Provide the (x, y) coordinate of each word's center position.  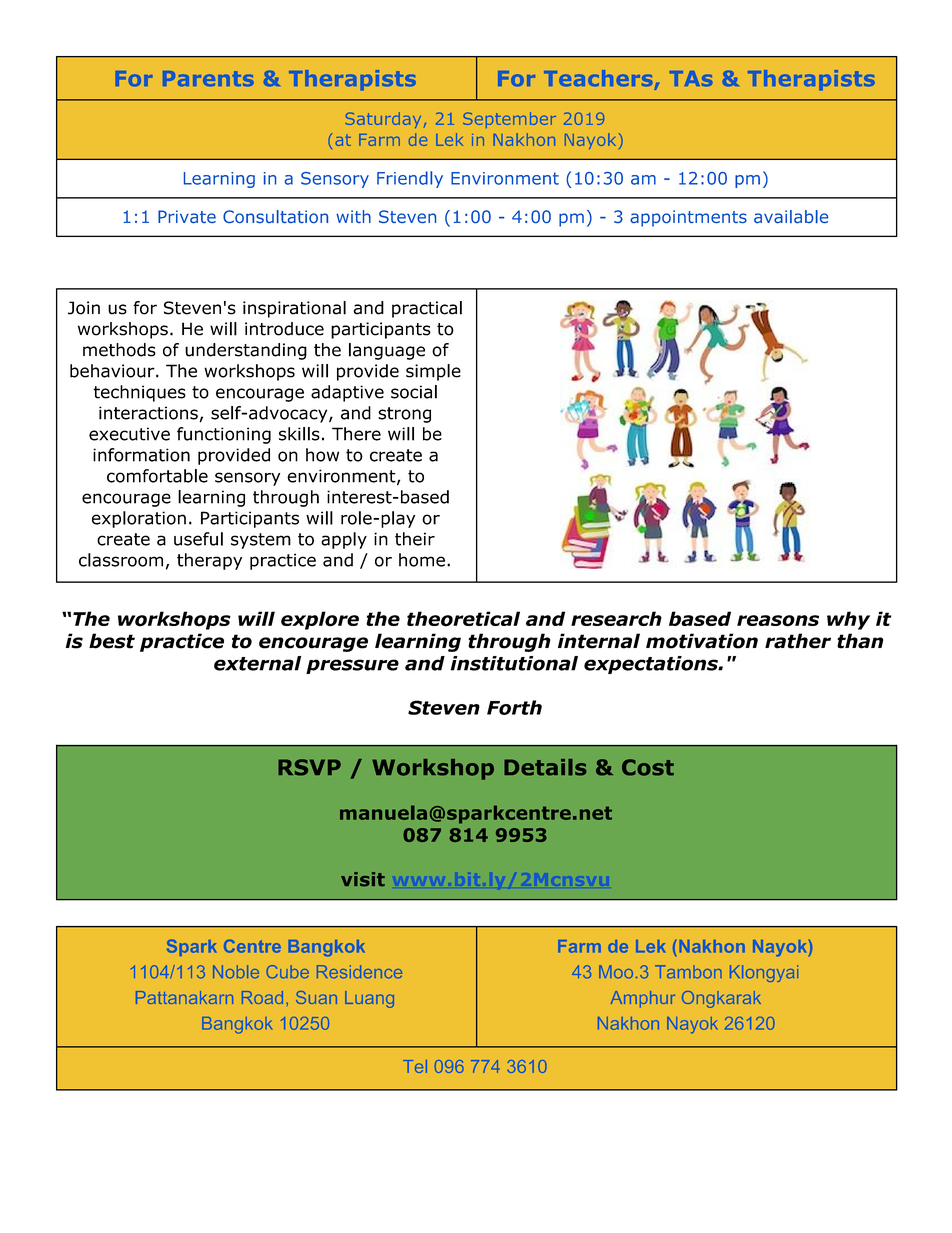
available (791, 216)
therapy (209, 561)
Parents (208, 78)
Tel (415, 1066)
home (422, 560)
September (509, 120)
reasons (778, 621)
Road (262, 997)
